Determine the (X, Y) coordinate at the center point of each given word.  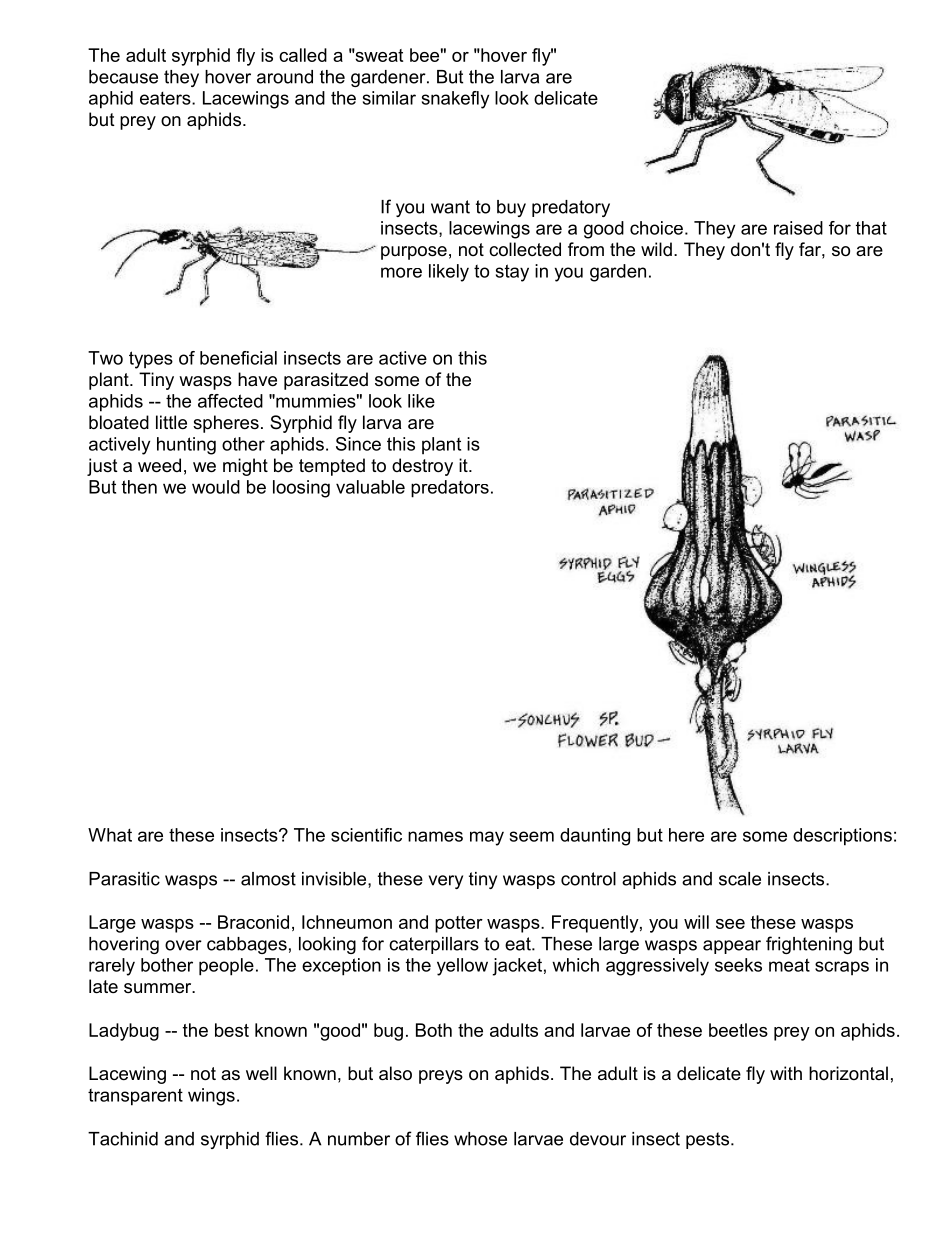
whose (480, 1139)
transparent (135, 1097)
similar (389, 98)
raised (798, 228)
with (786, 1073)
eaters (166, 98)
